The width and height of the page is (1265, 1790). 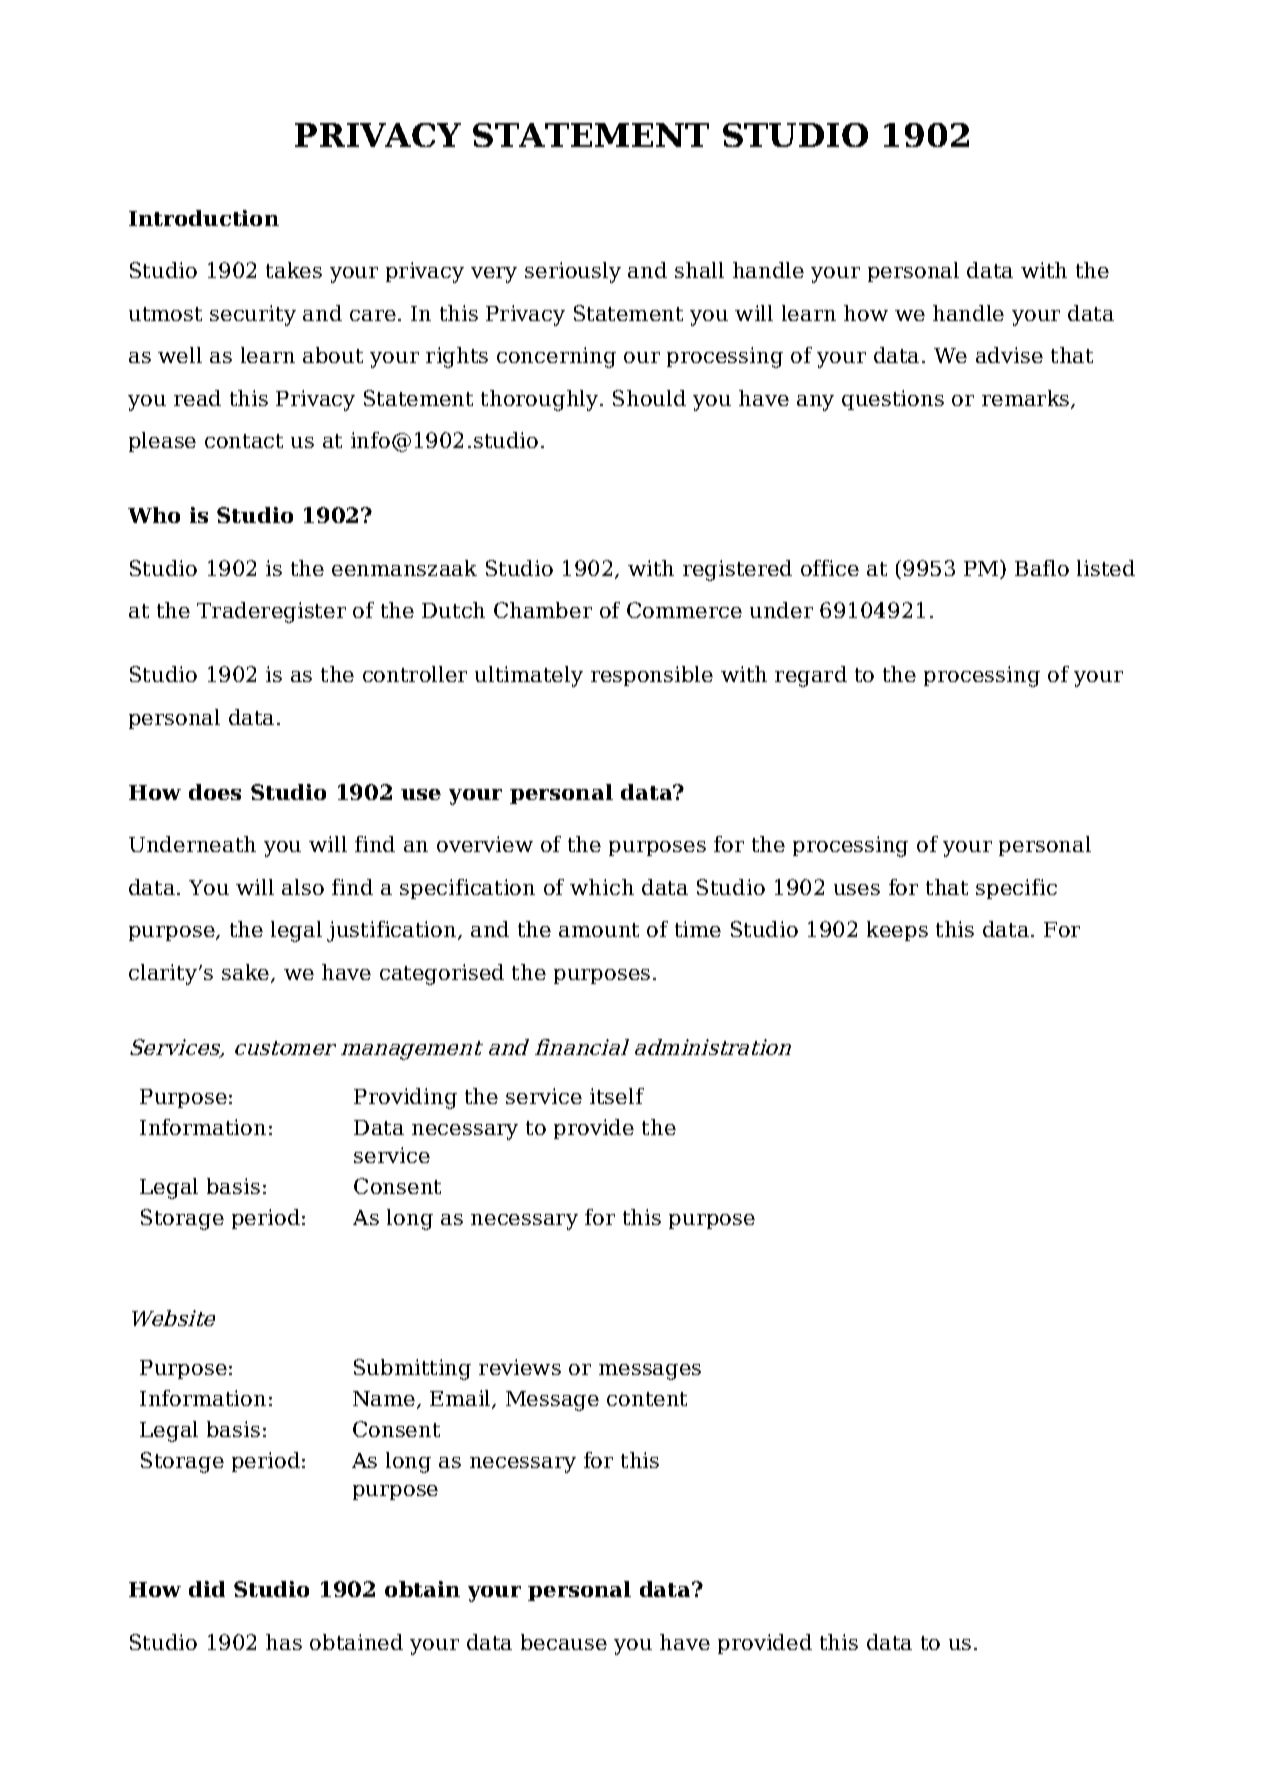 I want to click on seriously, so click(x=573, y=272).
